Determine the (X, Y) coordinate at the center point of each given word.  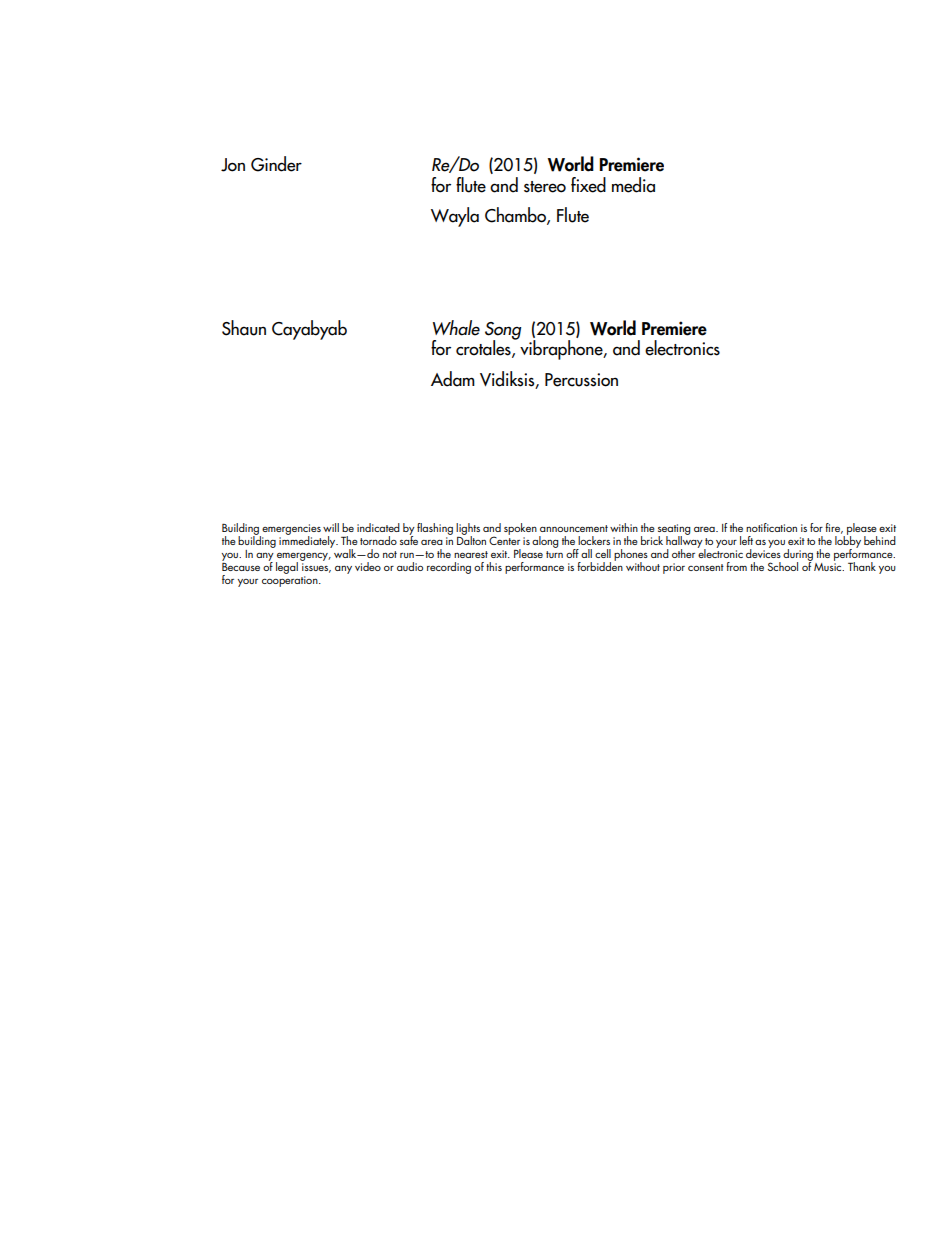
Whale (456, 328)
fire (834, 528)
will (331, 527)
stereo (545, 187)
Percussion (581, 380)
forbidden (600, 565)
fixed (588, 185)
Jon (233, 165)
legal (287, 568)
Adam (453, 379)
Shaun (244, 328)
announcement (574, 528)
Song (503, 332)
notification (771, 527)
